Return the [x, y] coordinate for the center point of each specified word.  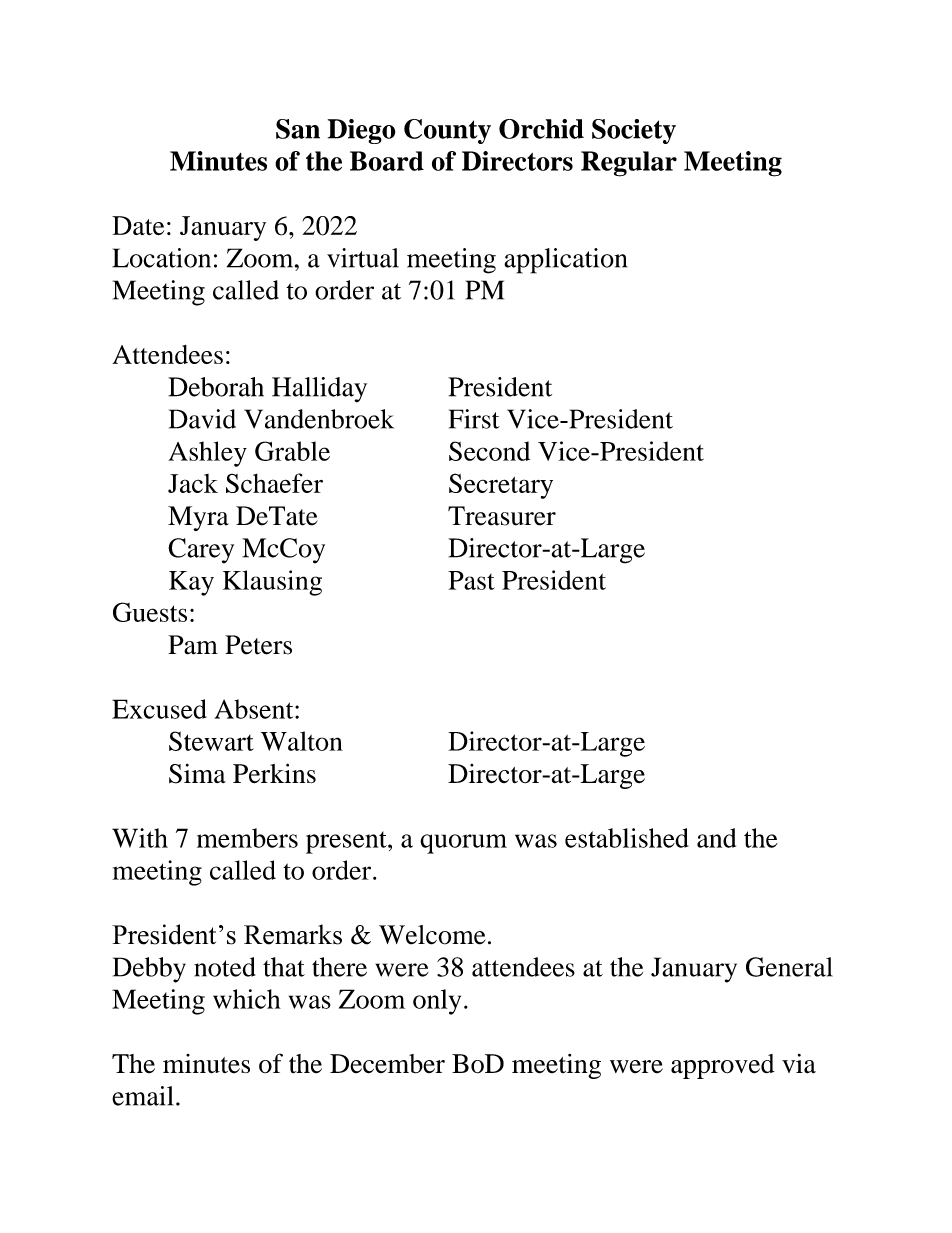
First [474, 419]
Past [471, 580]
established [627, 838]
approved [723, 1066]
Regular [629, 164]
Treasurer [502, 516]
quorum [463, 844]
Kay [191, 583]
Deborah [216, 387]
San [298, 129]
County [447, 131]
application [565, 261]
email [142, 1096]
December [387, 1064]
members [247, 838]
